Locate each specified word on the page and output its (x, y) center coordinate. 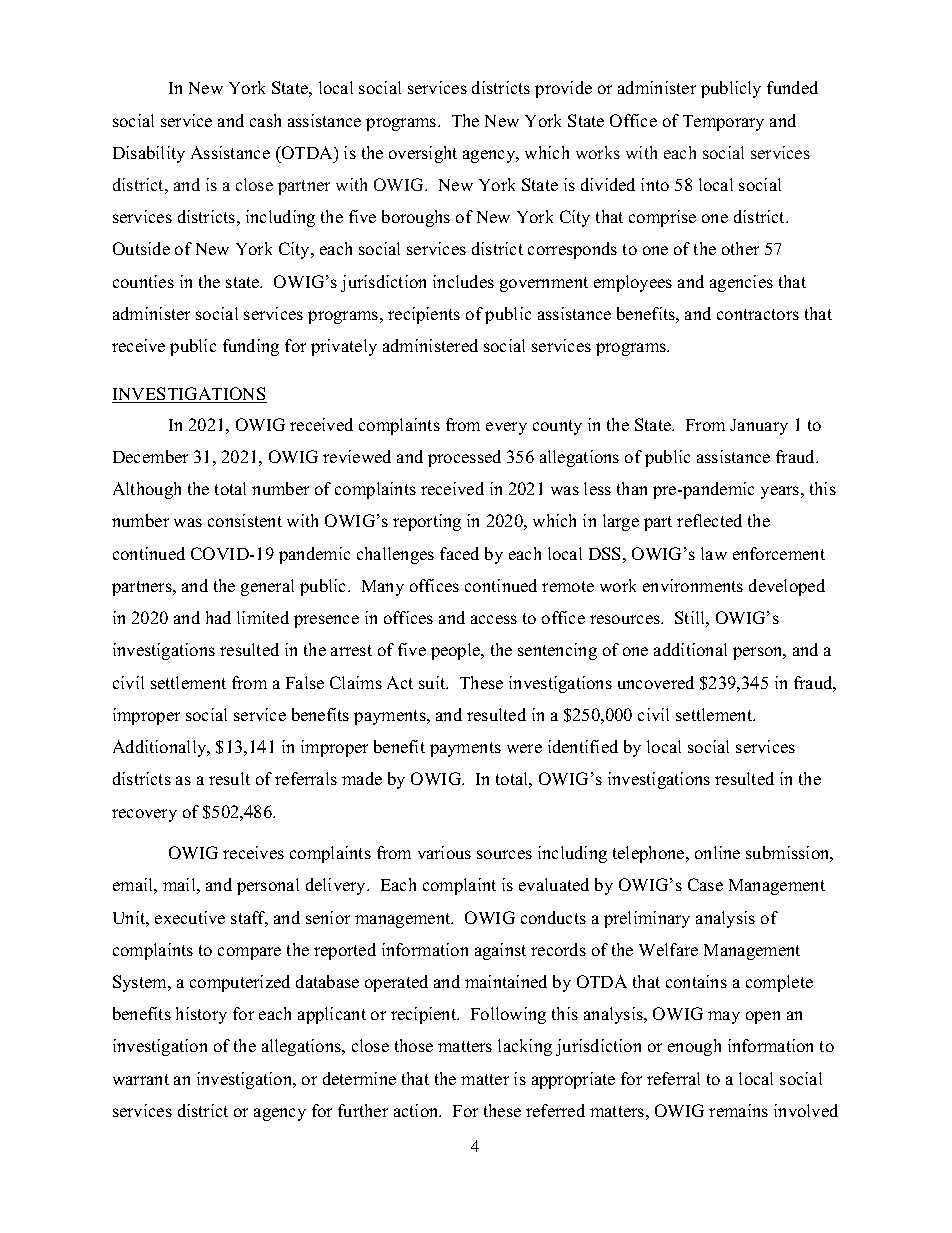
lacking (525, 1047)
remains (738, 1110)
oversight (423, 154)
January (759, 427)
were (524, 748)
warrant (141, 1079)
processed (464, 458)
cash (265, 120)
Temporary (723, 123)
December (150, 456)
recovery (144, 815)
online (717, 852)
